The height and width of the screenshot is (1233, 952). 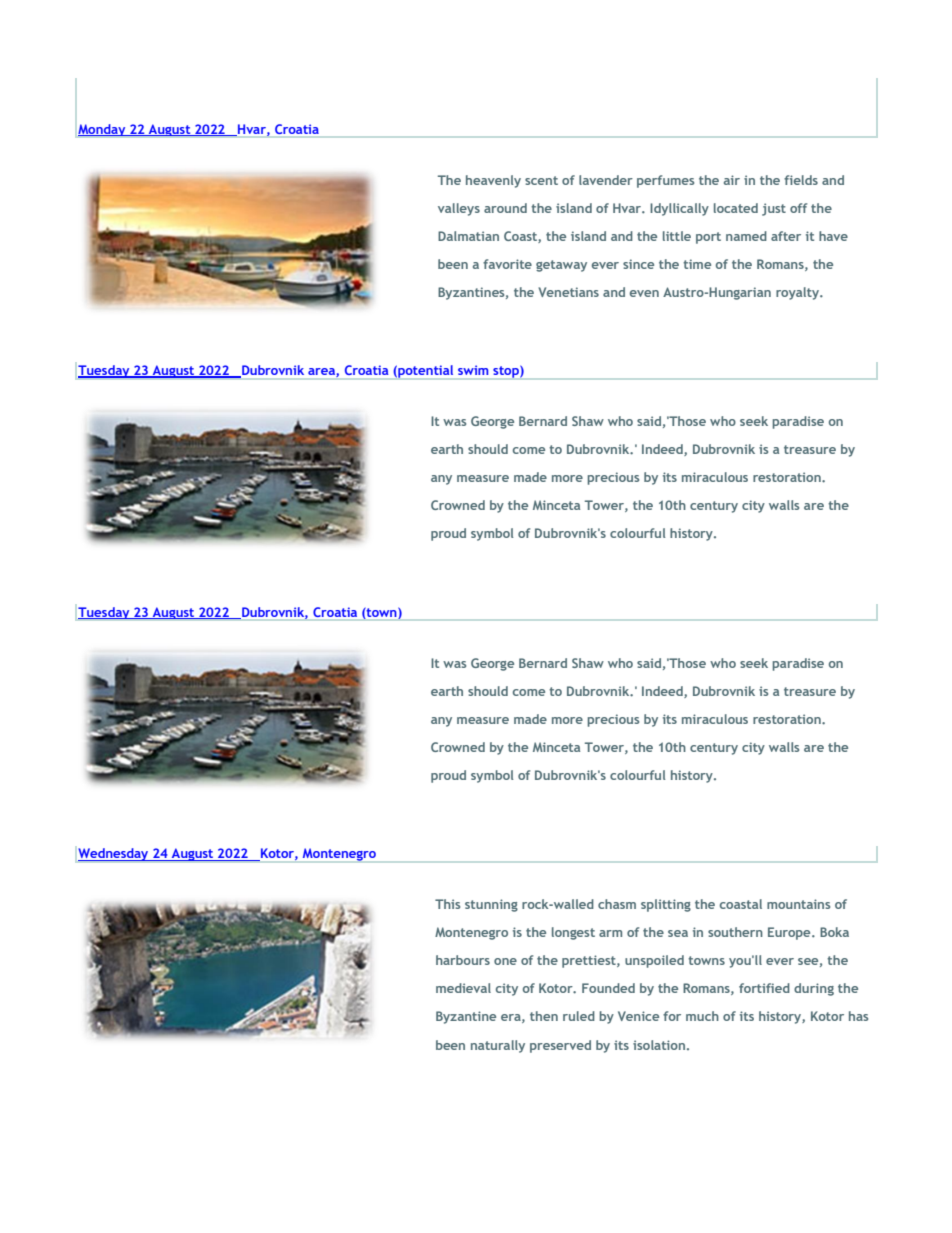 What do you see at coordinates (732, 180) in the screenshot?
I see `air` at bounding box center [732, 180].
